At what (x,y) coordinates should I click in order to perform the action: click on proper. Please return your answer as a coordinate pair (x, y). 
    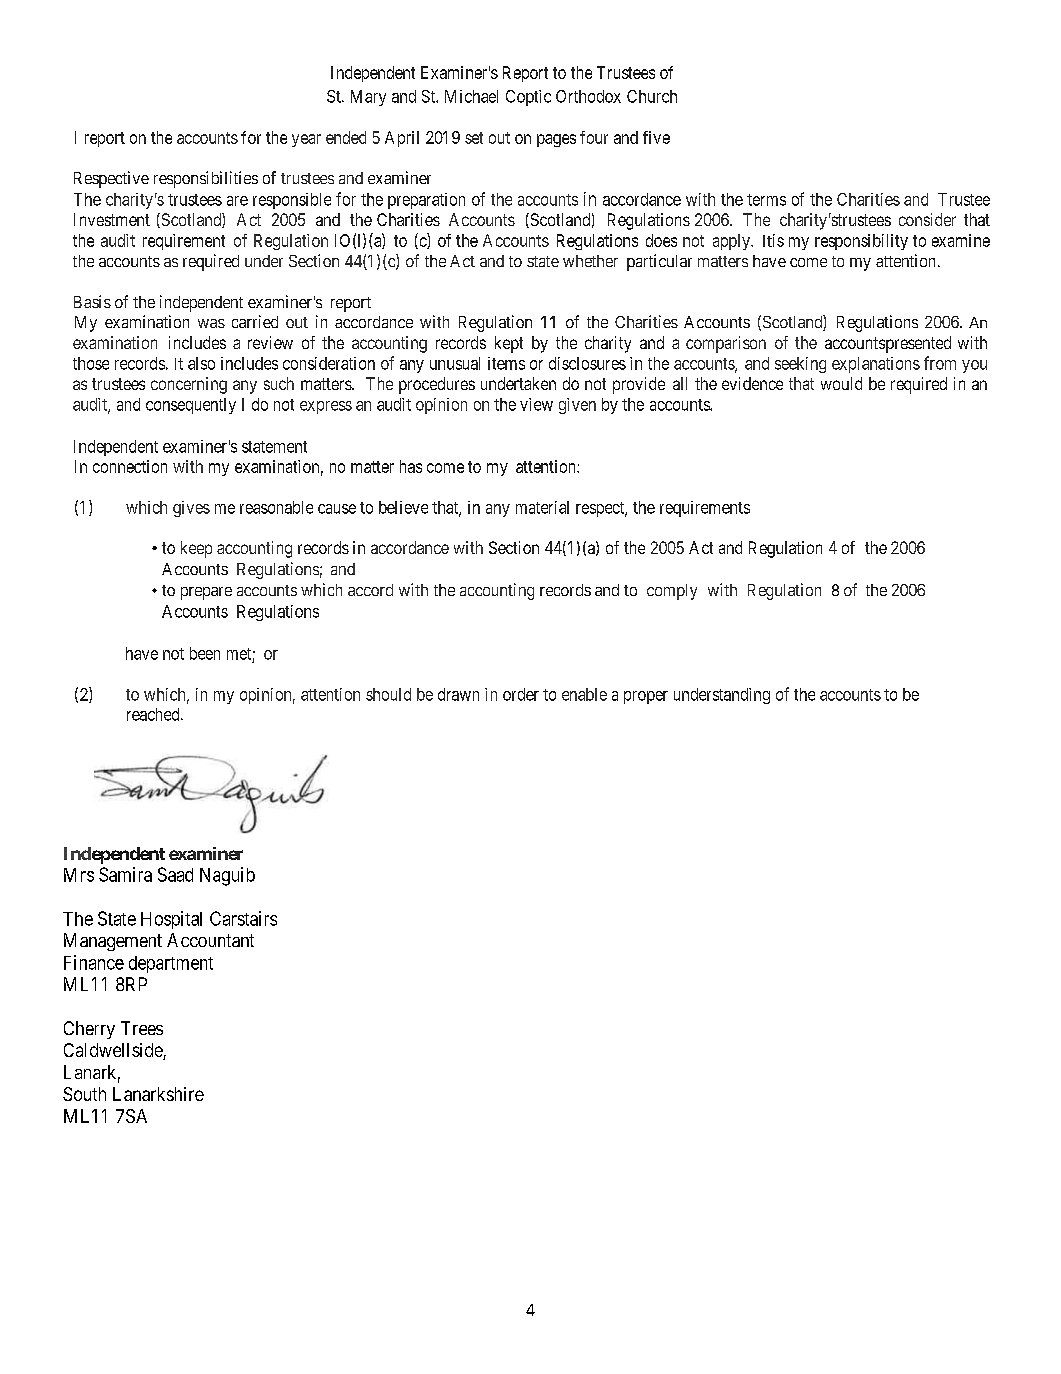
    Looking at the image, I should click on (646, 697).
